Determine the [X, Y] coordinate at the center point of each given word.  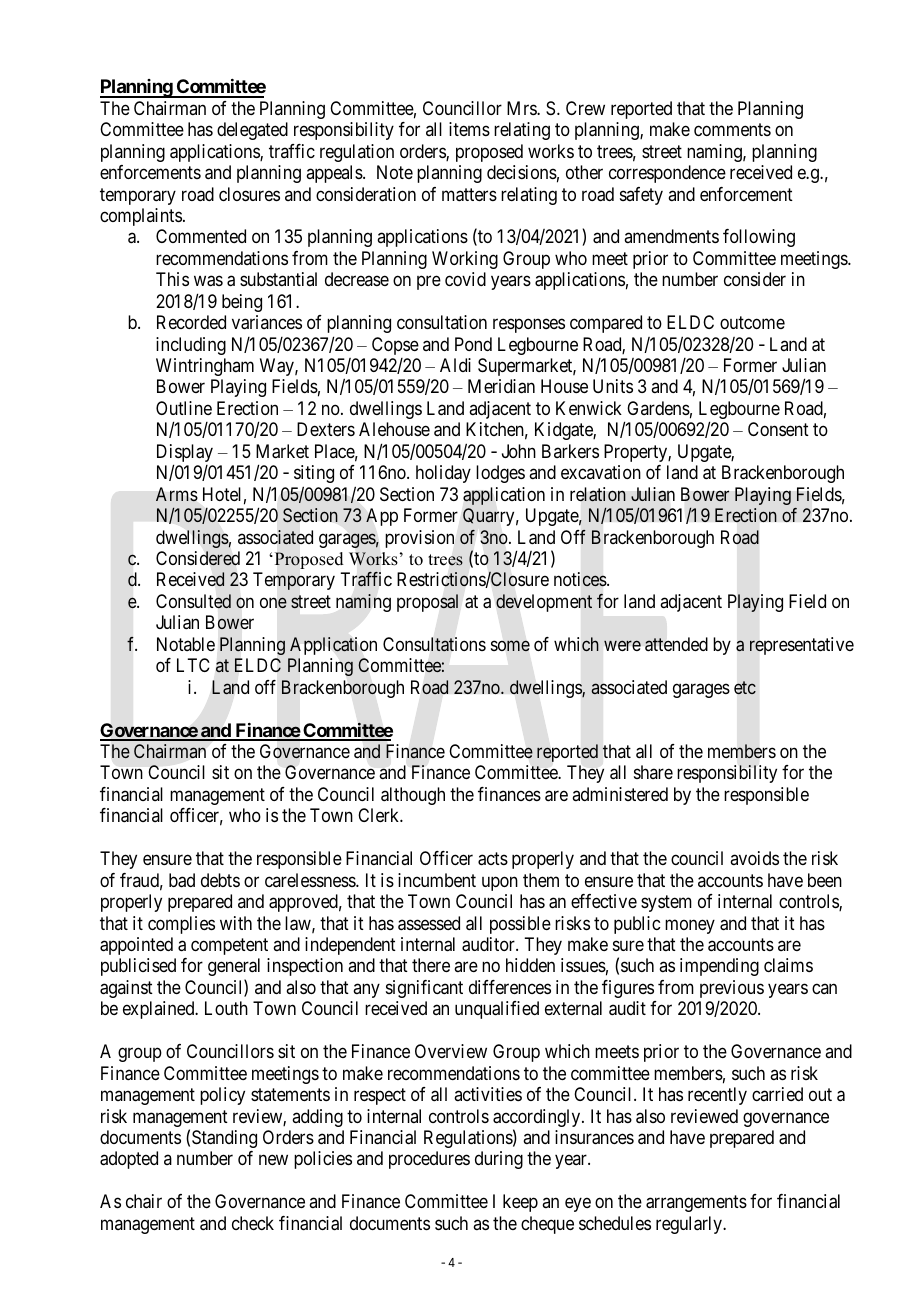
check [253, 1223]
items [469, 129]
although [413, 796]
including [191, 346]
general [234, 967]
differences [510, 987]
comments [732, 129]
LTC [193, 665]
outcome [752, 322]
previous [732, 989]
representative [802, 646]
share [653, 772]
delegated [252, 131]
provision [419, 539]
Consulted [193, 601]
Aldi [455, 365]
